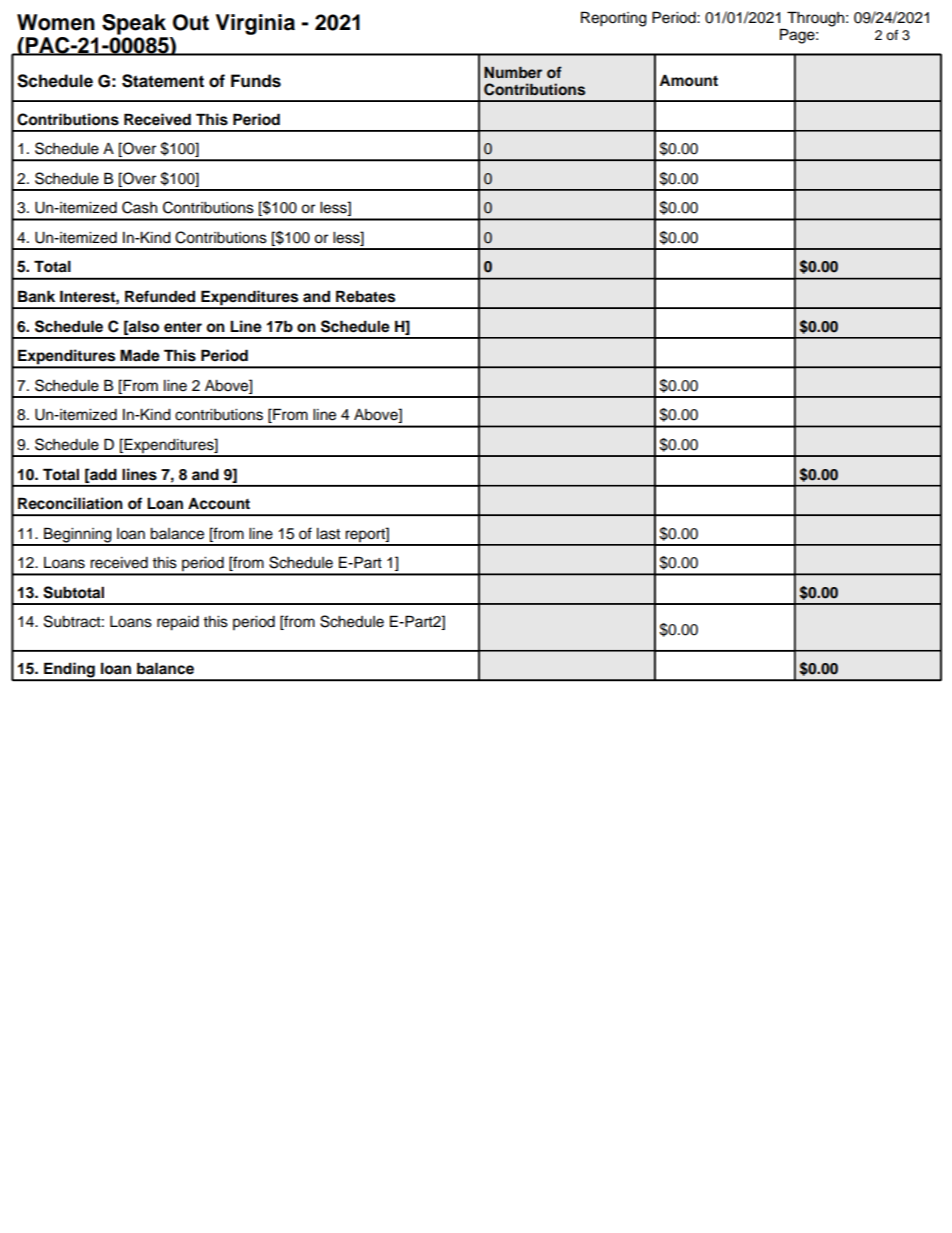  I want to click on Virginia, so click(255, 24).
